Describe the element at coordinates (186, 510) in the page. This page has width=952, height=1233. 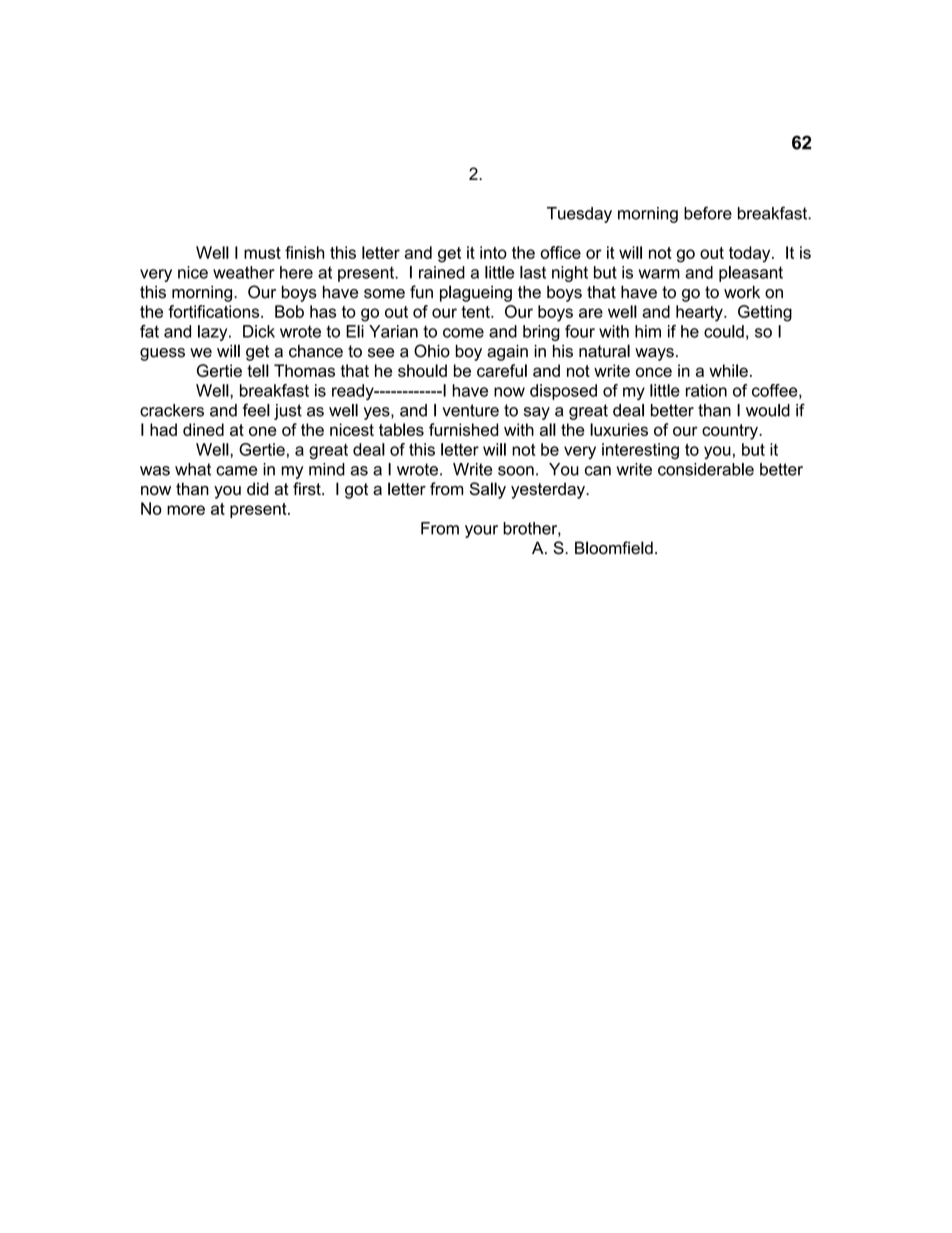
I see `more` at that location.
